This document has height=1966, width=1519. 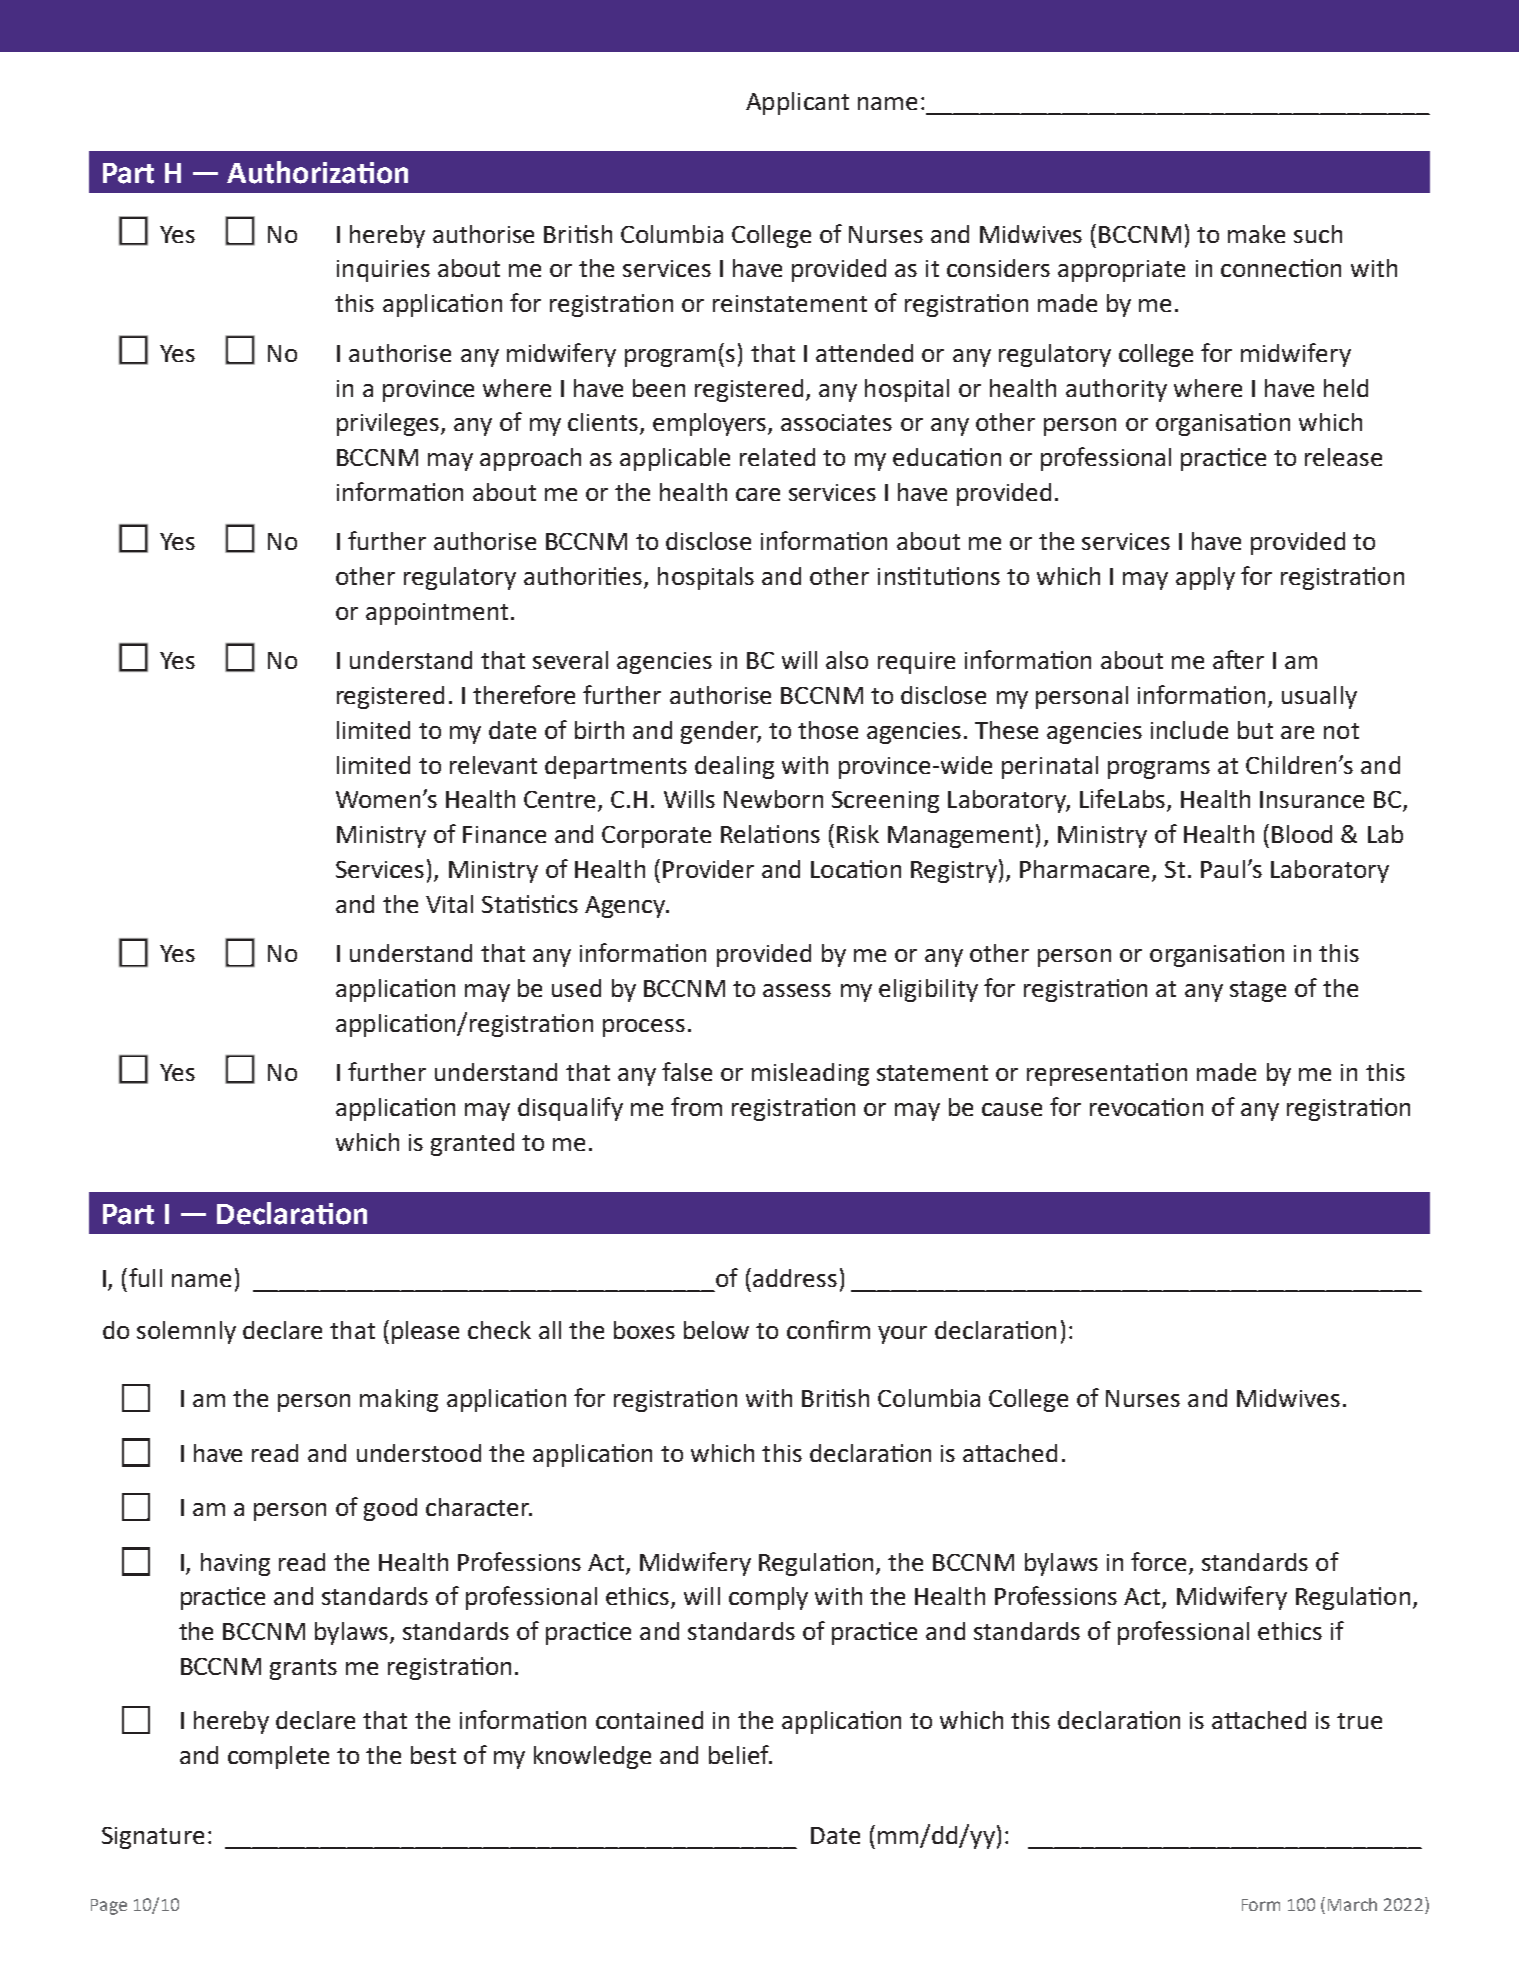 I want to click on appointment, so click(x=437, y=614).
